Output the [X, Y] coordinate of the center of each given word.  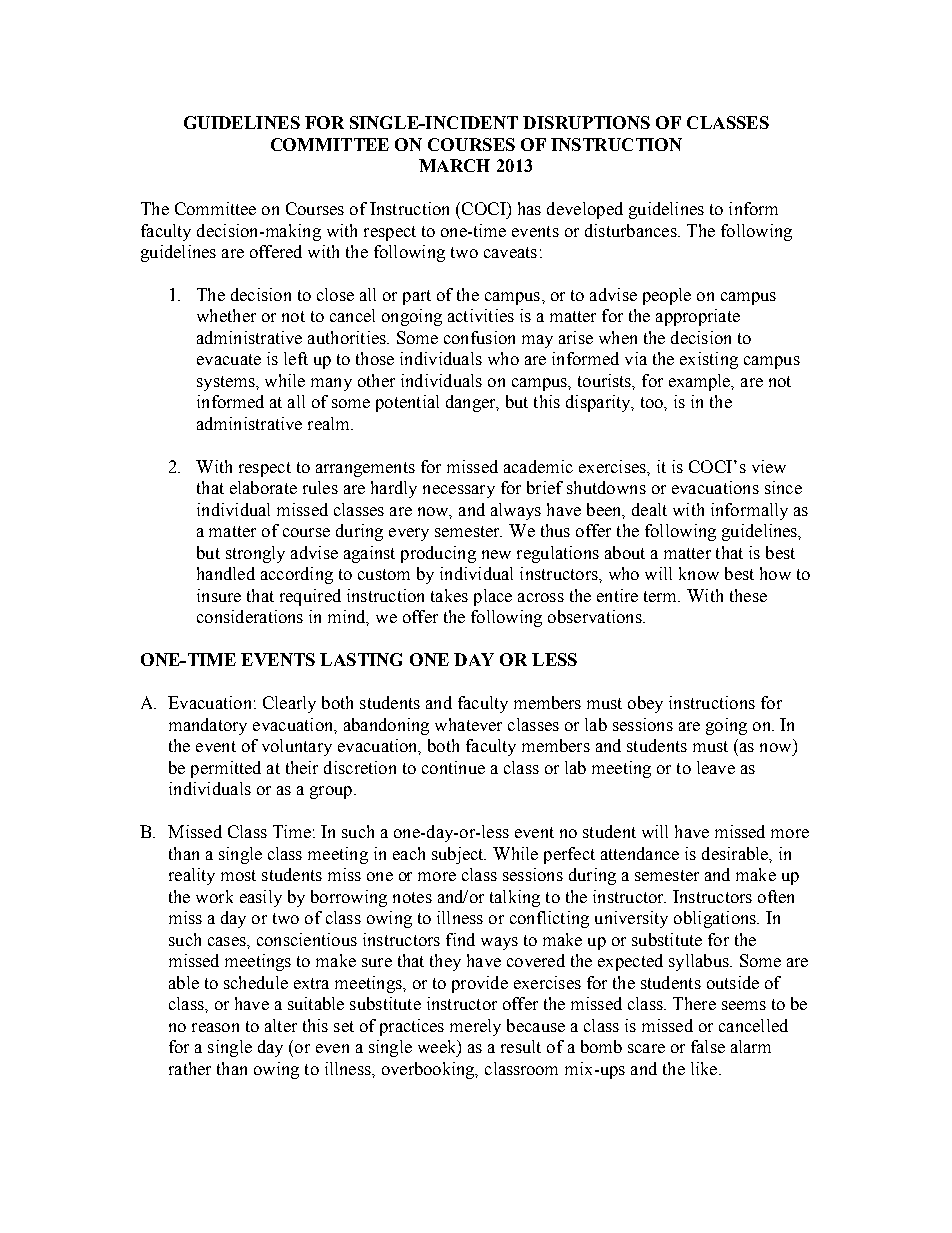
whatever [468, 724]
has [529, 208]
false [708, 1046]
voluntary [297, 747]
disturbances [632, 230]
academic [538, 466]
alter [281, 1025]
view [769, 466]
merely [475, 1027]
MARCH [454, 165]
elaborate [263, 487]
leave [716, 767]
